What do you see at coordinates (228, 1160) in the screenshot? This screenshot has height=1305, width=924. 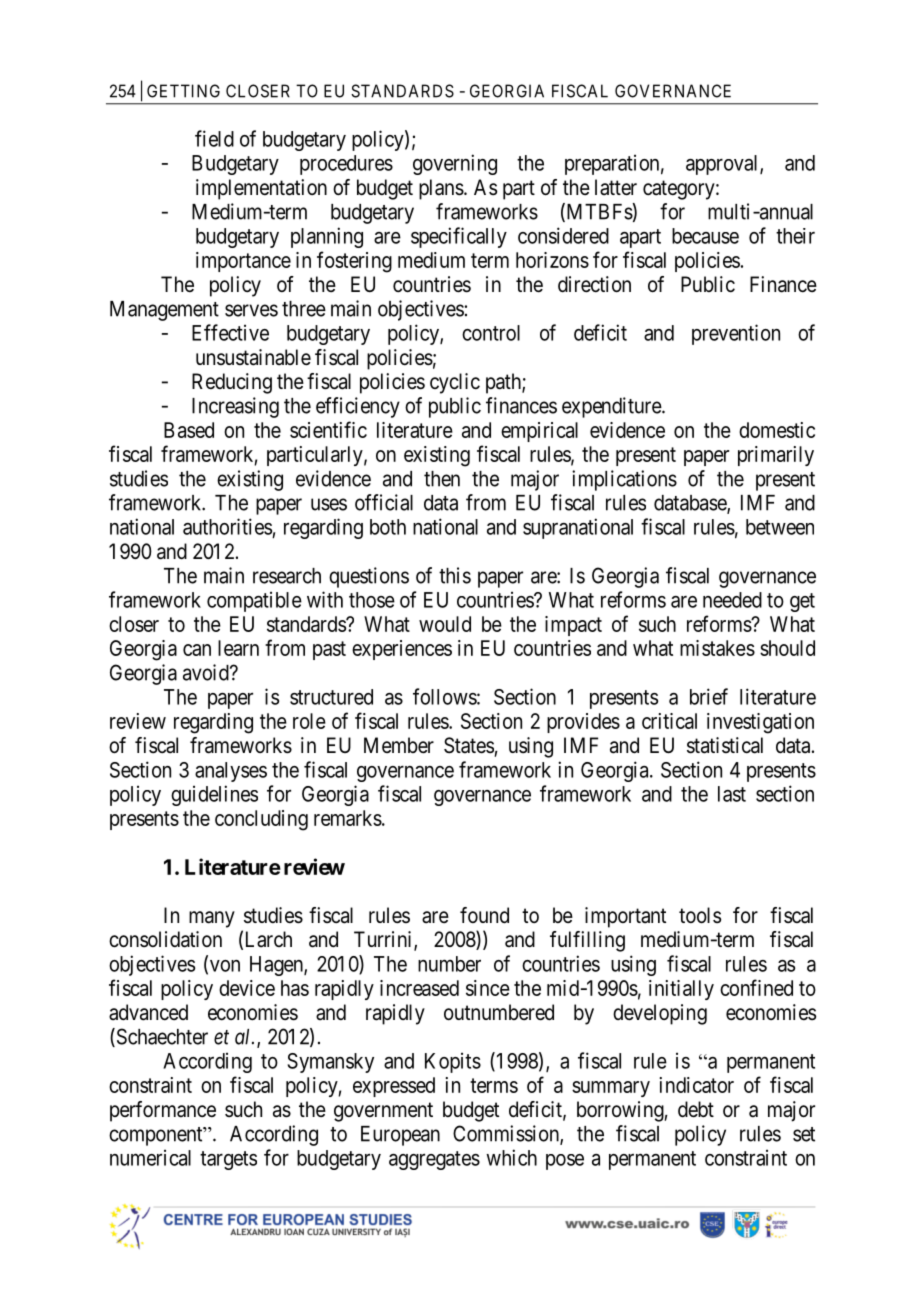 I see `targets` at bounding box center [228, 1160].
